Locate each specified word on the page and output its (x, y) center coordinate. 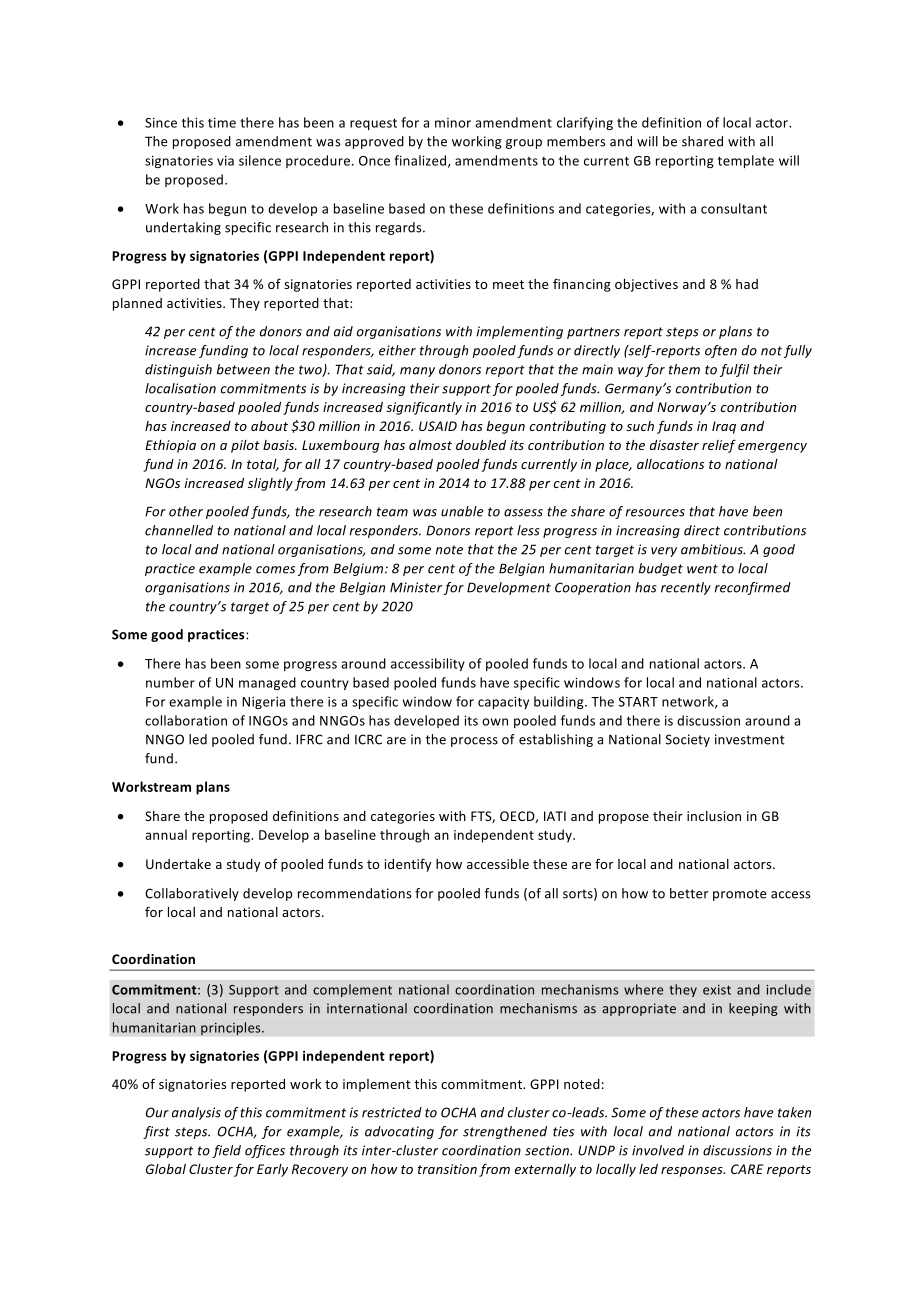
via (225, 161)
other (186, 511)
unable (462, 511)
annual (166, 834)
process (474, 742)
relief (719, 446)
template (746, 161)
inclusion (714, 816)
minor (453, 123)
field (226, 1151)
